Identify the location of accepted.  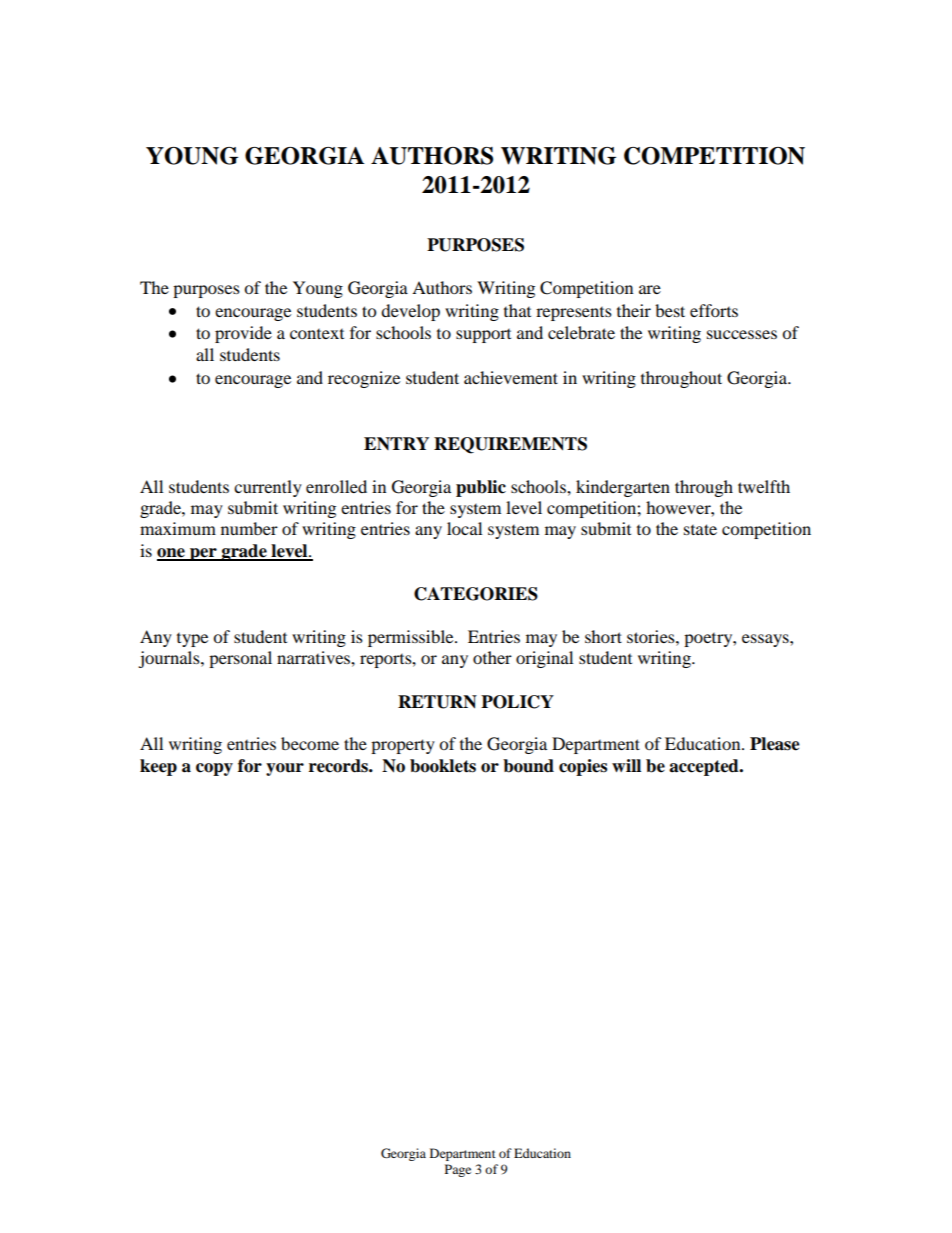
(705, 767).
